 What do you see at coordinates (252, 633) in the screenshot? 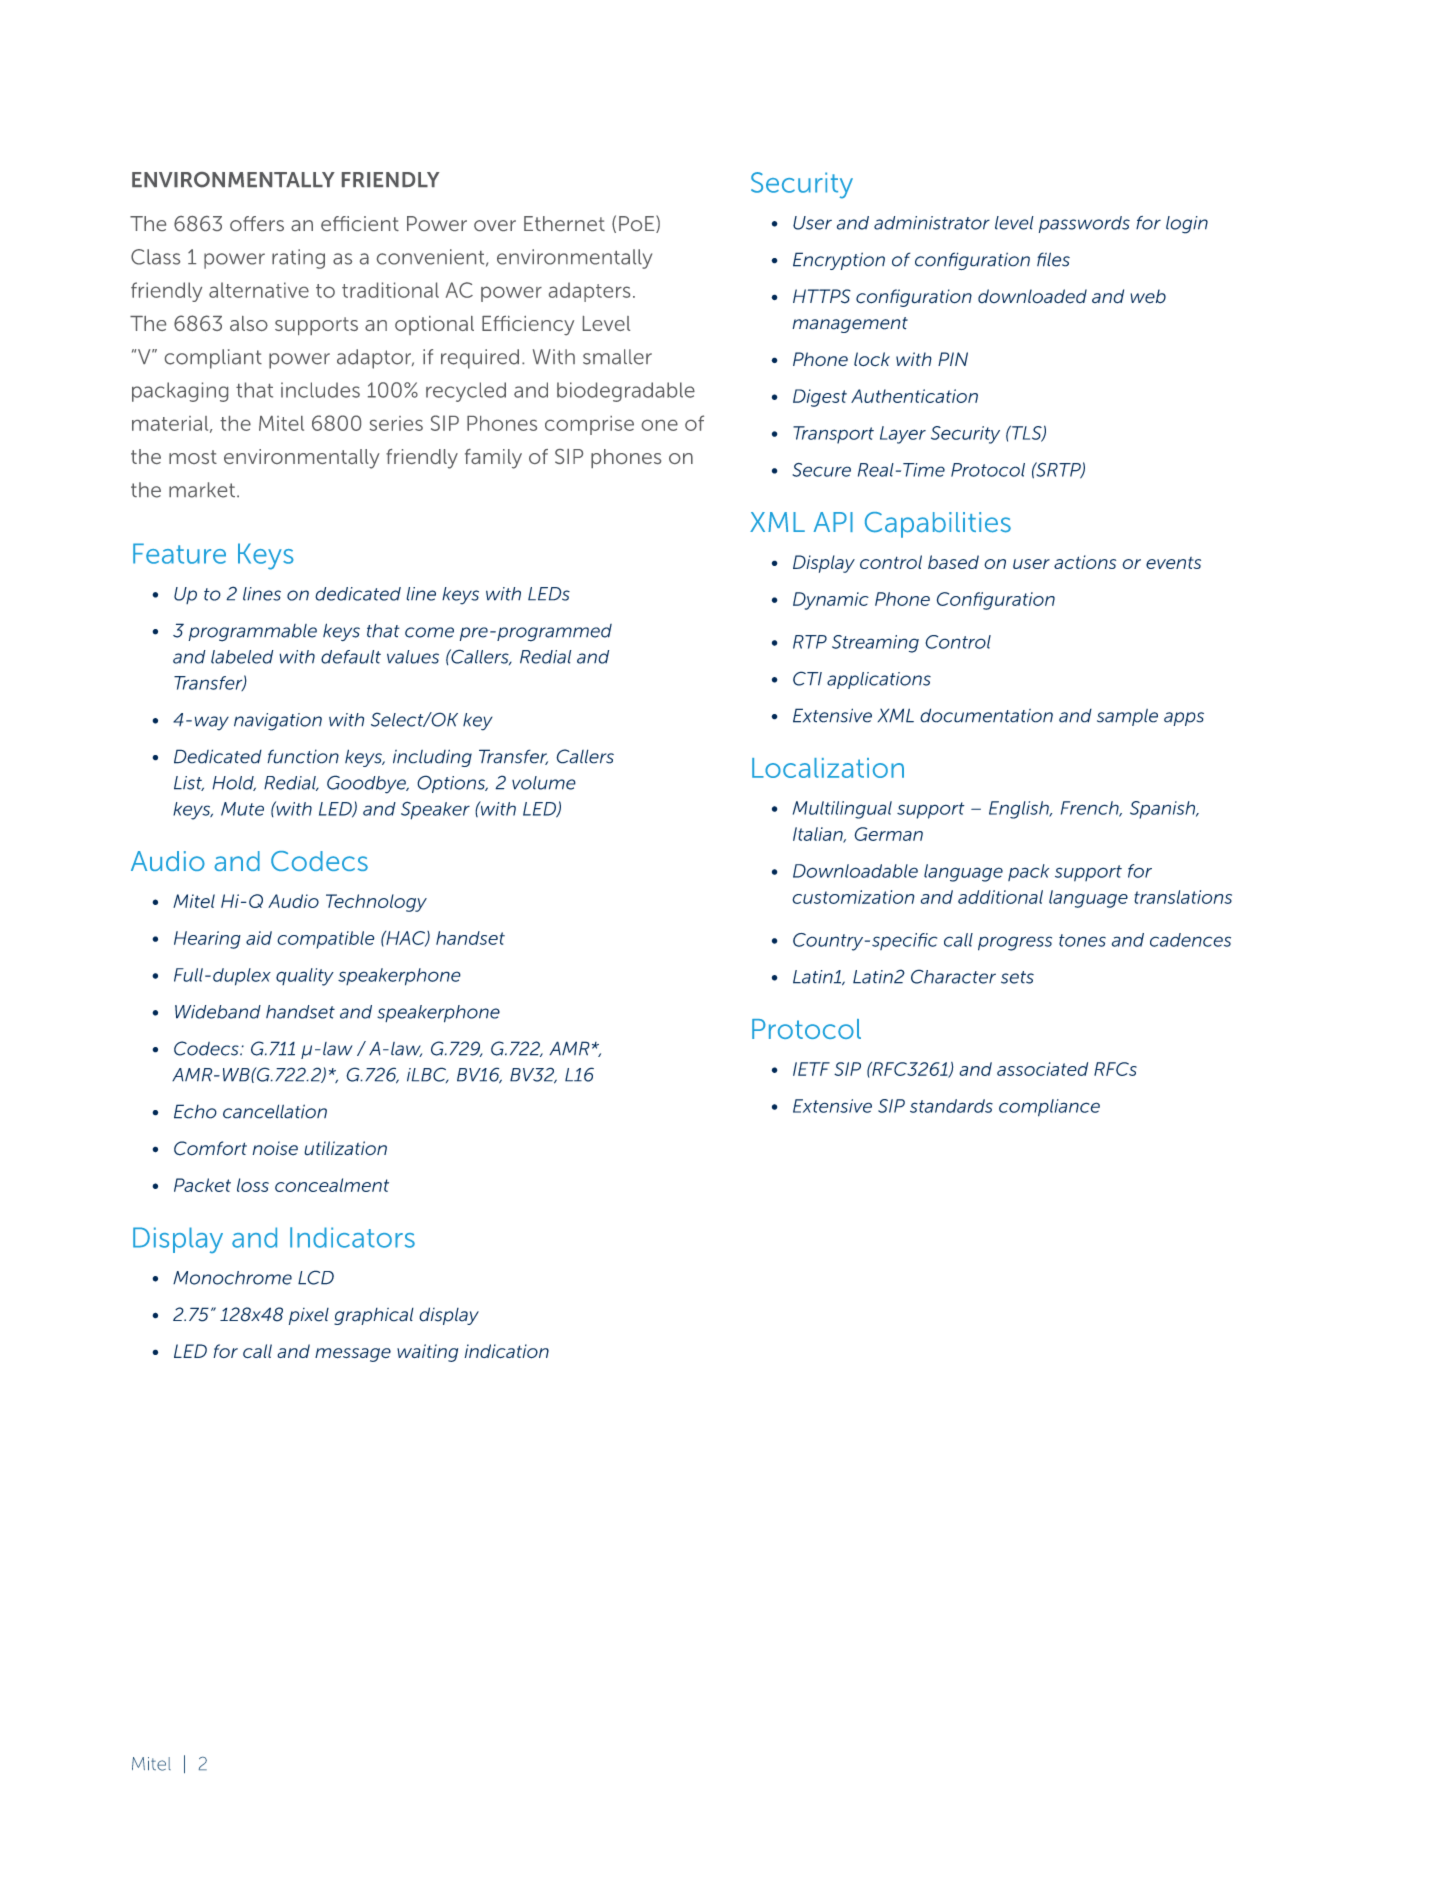
I see `programmable` at bounding box center [252, 633].
